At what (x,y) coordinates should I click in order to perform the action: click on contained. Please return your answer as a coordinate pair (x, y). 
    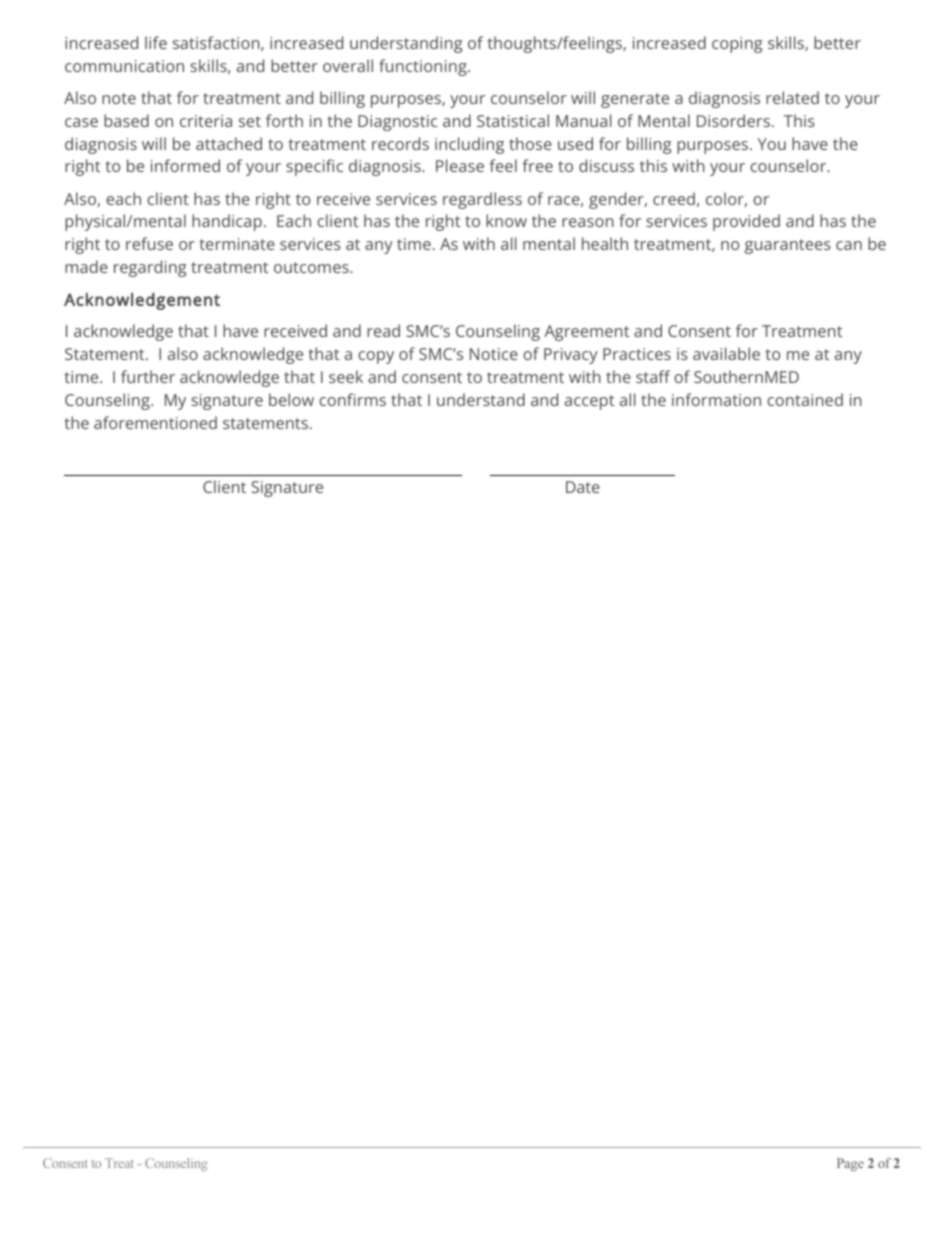
    Looking at the image, I should click on (805, 399).
